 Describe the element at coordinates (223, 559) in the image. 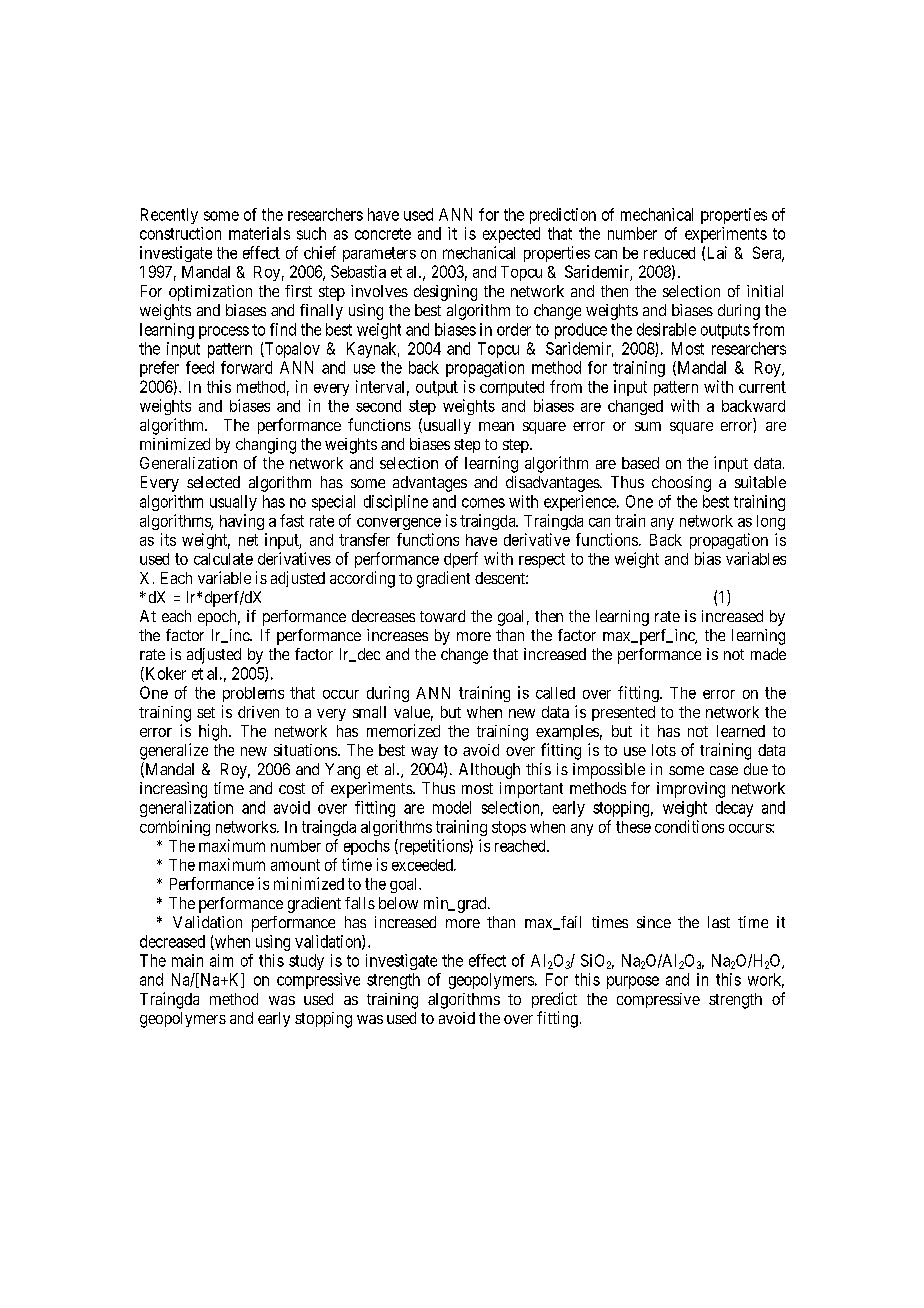

I see `calculate` at that location.
